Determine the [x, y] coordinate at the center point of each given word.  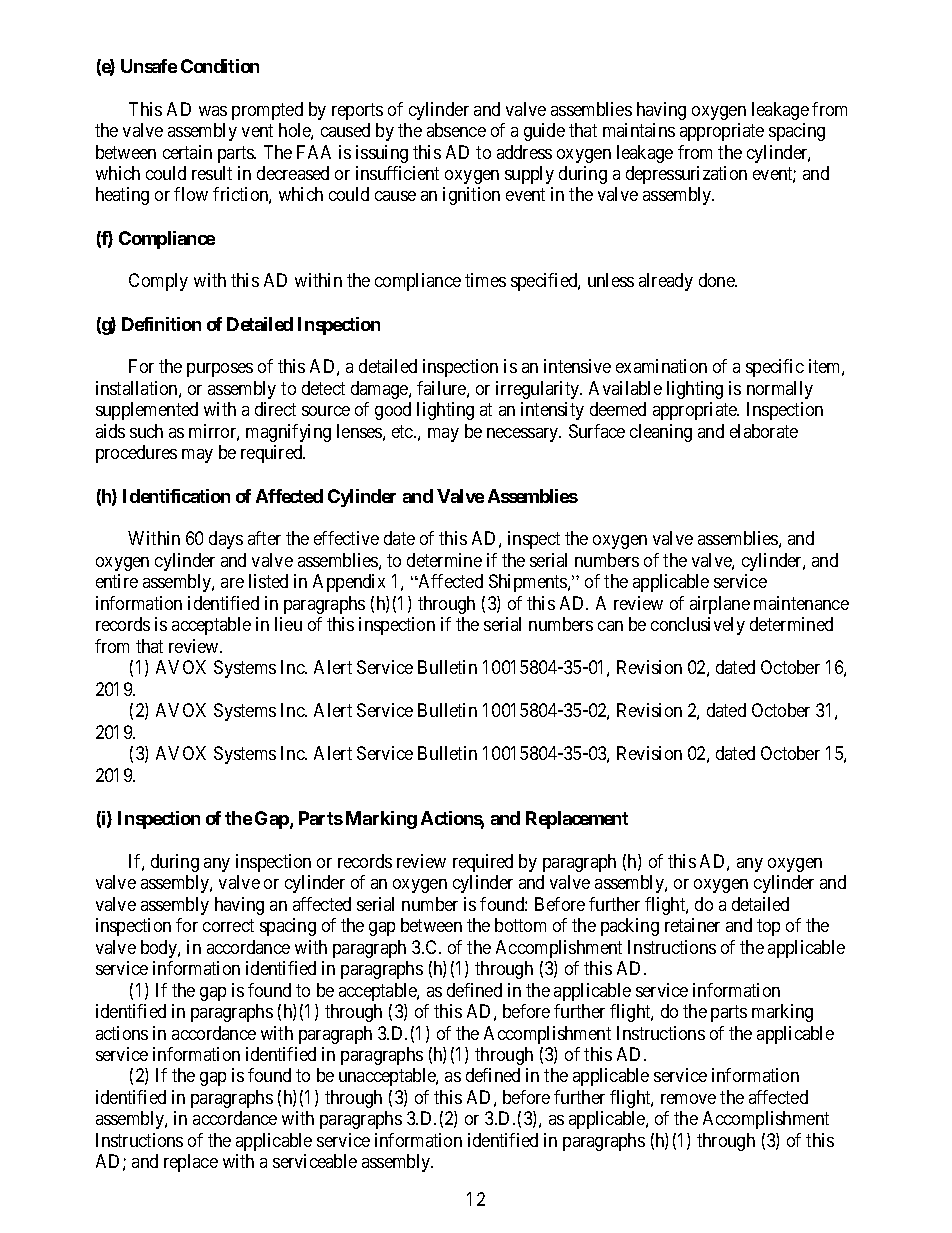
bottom [520, 925]
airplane [720, 605]
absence [456, 130]
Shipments [529, 583]
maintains [639, 130]
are [232, 583]
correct [228, 925]
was [213, 111]
